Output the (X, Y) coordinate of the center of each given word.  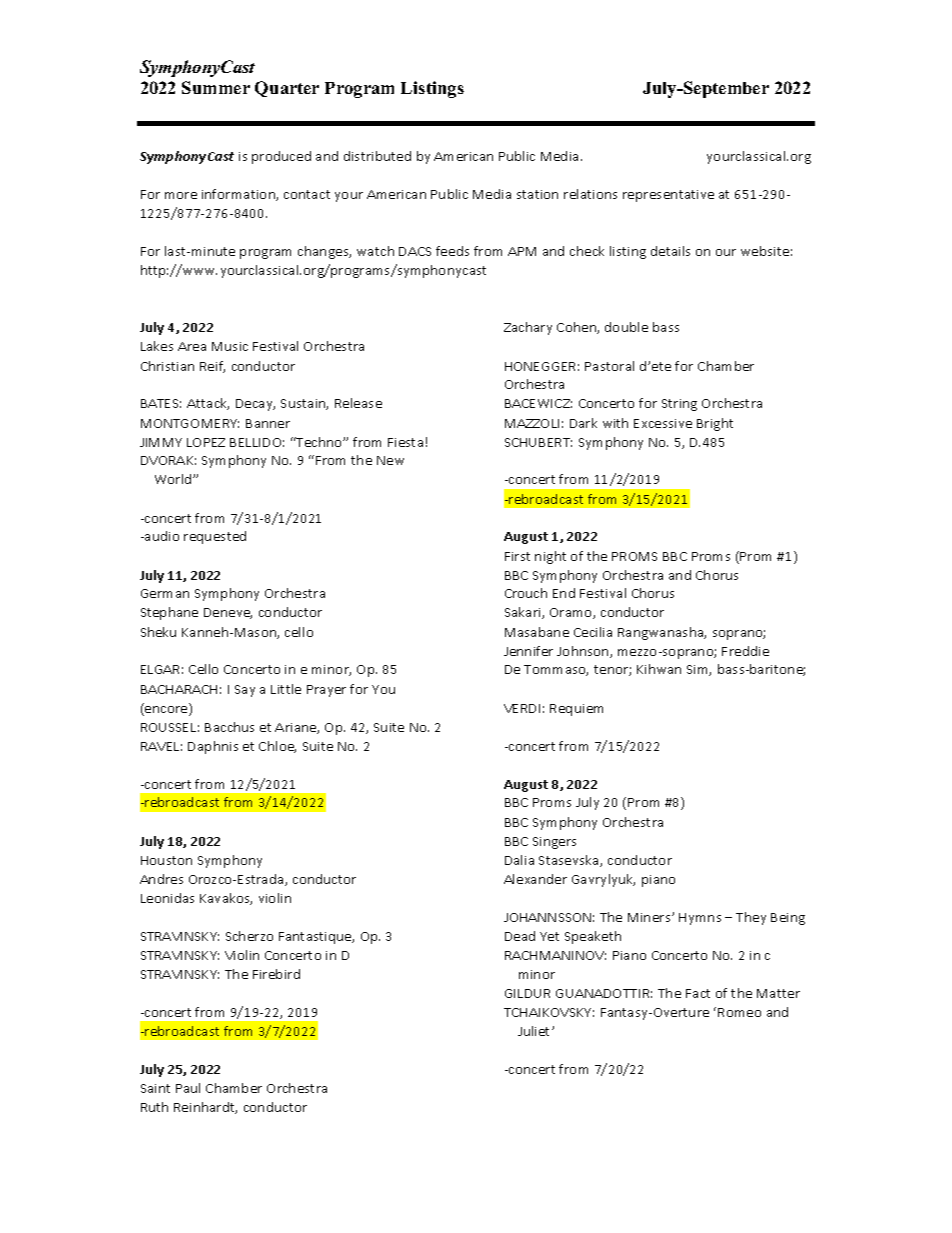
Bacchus (229, 727)
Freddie (745, 651)
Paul (188, 1088)
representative (668, 196)
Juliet (535, 1031)
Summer (216, 87)
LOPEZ (206, 442)
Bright (715, 424)
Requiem (576, 710)
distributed (377, 156)
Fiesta (405, 442)
